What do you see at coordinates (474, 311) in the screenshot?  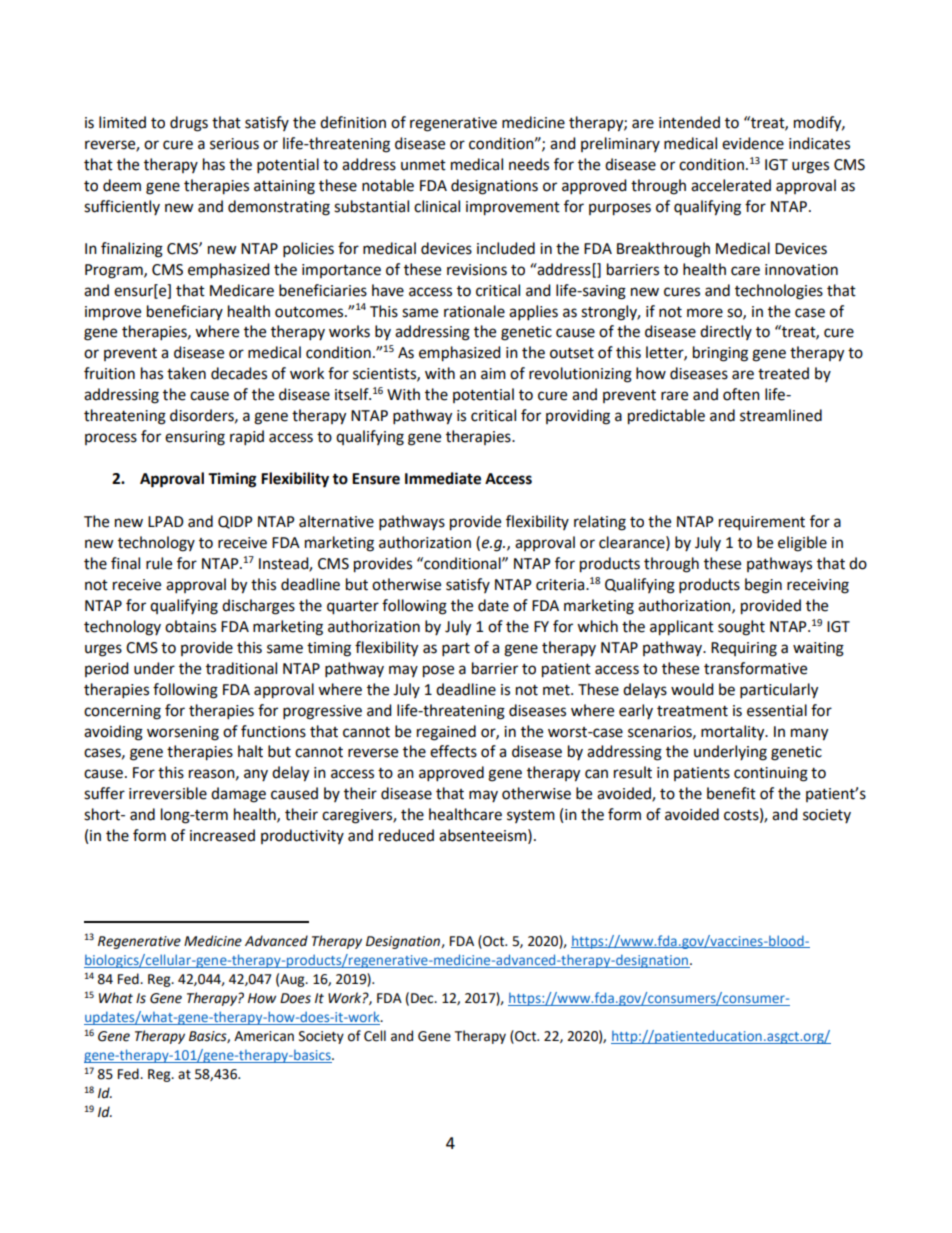 I see `rationale` at bounding box center [474, 311].
